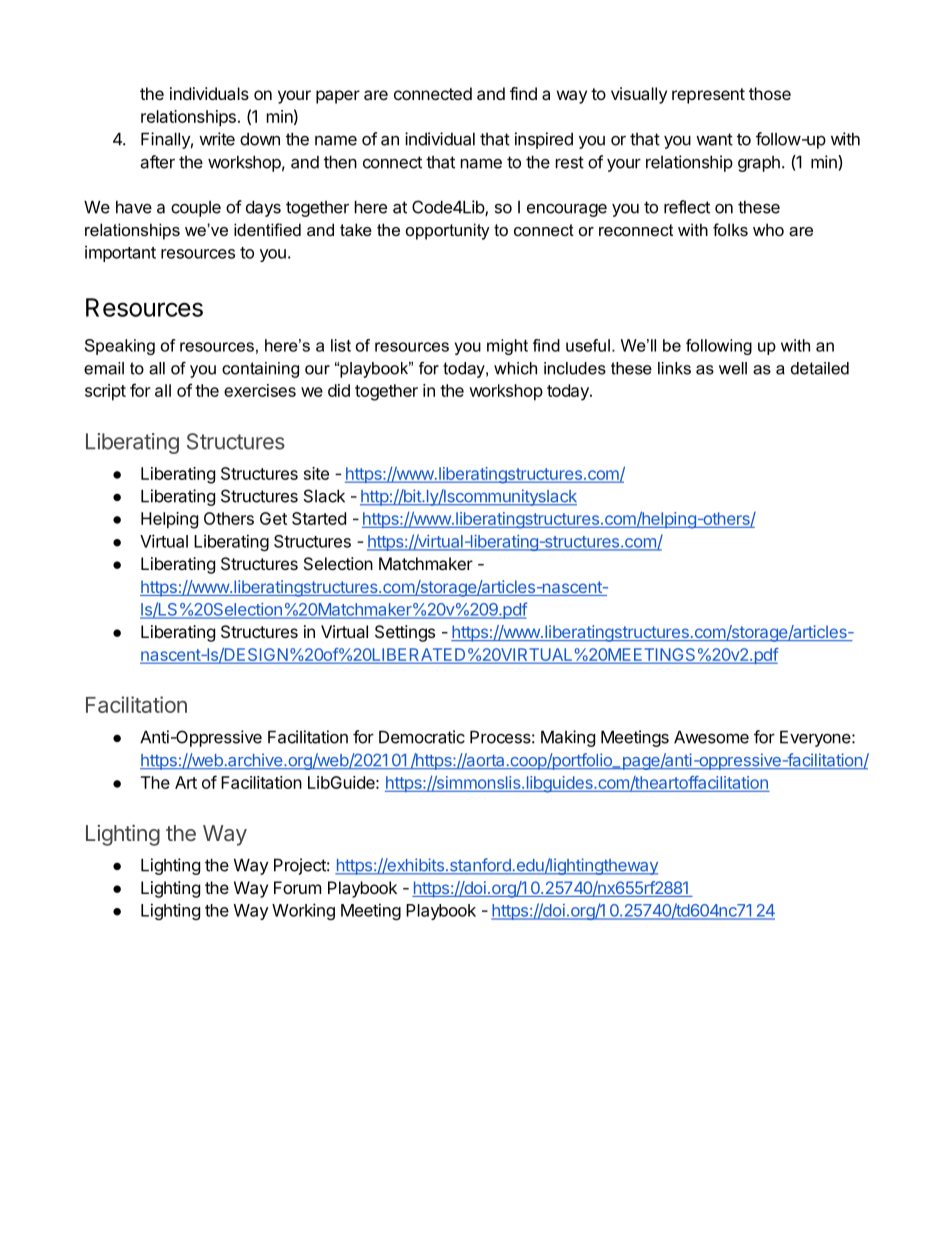 The width and height of the screenshot is (952, 1233). What do you see at coordinates (714, 139) in the screenshot?
I see `want` at bounding box center [714, 139].
